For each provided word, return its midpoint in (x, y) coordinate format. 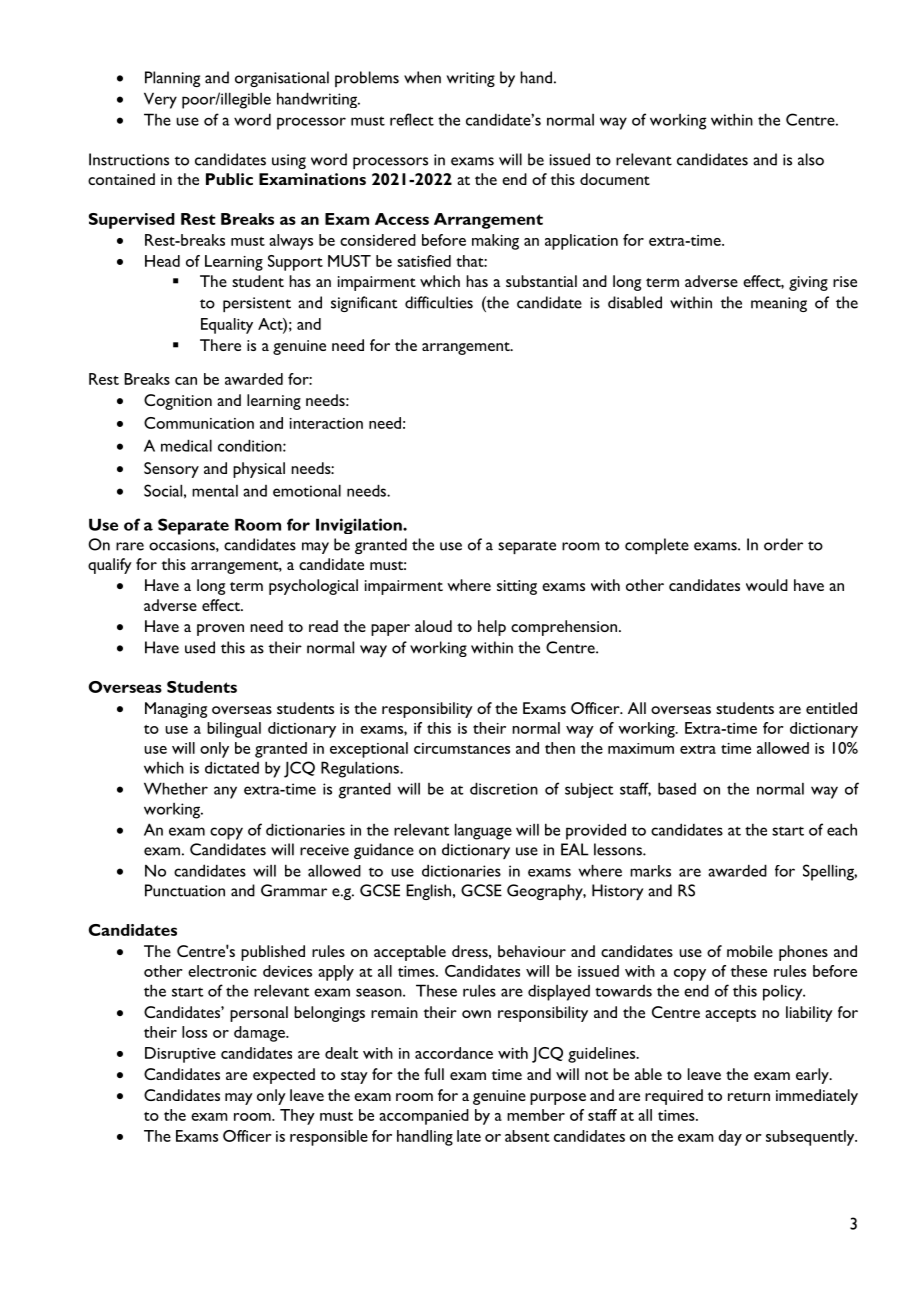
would (767, 585)
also (811, 159)
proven (220, 630)
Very (160, 100)
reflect (412, 119)
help (492, 628)
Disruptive (180, 1055)
